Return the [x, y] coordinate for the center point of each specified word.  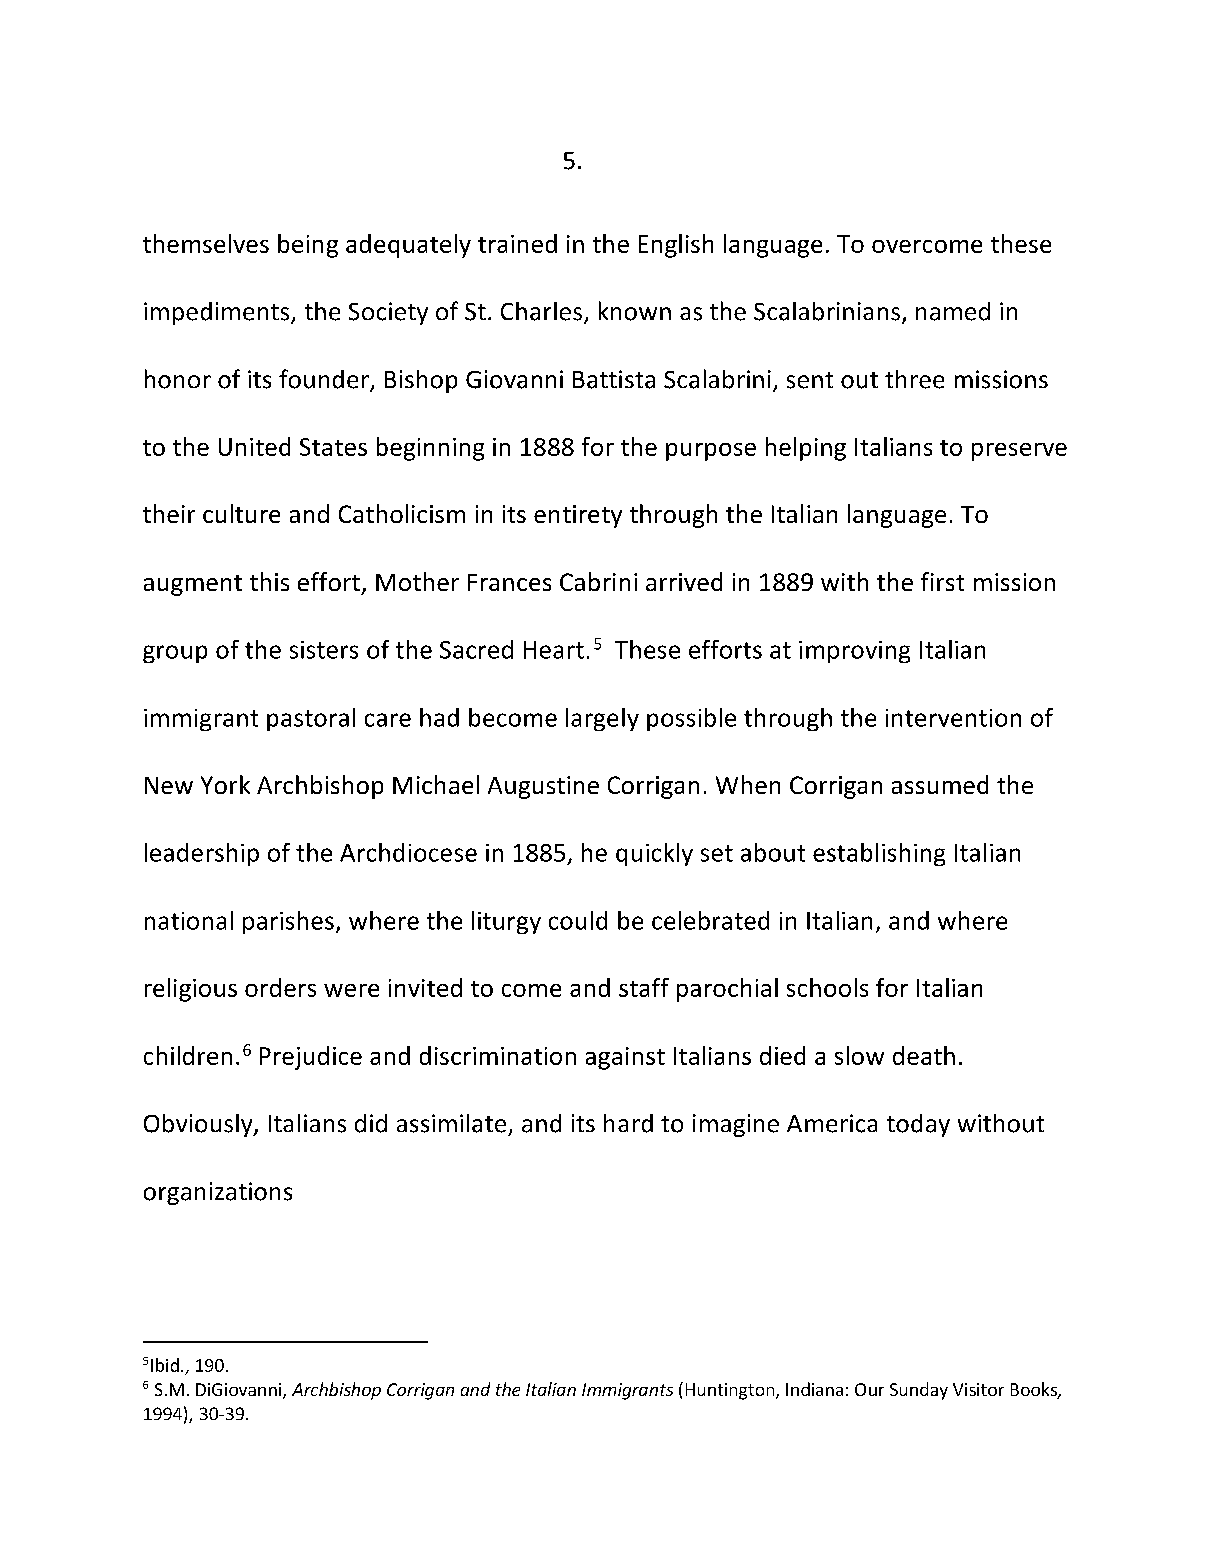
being [308, 246]
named [953, 311]
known [635, 311]
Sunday [919, 1391]
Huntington [731, 1391]
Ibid [165, 1365]
